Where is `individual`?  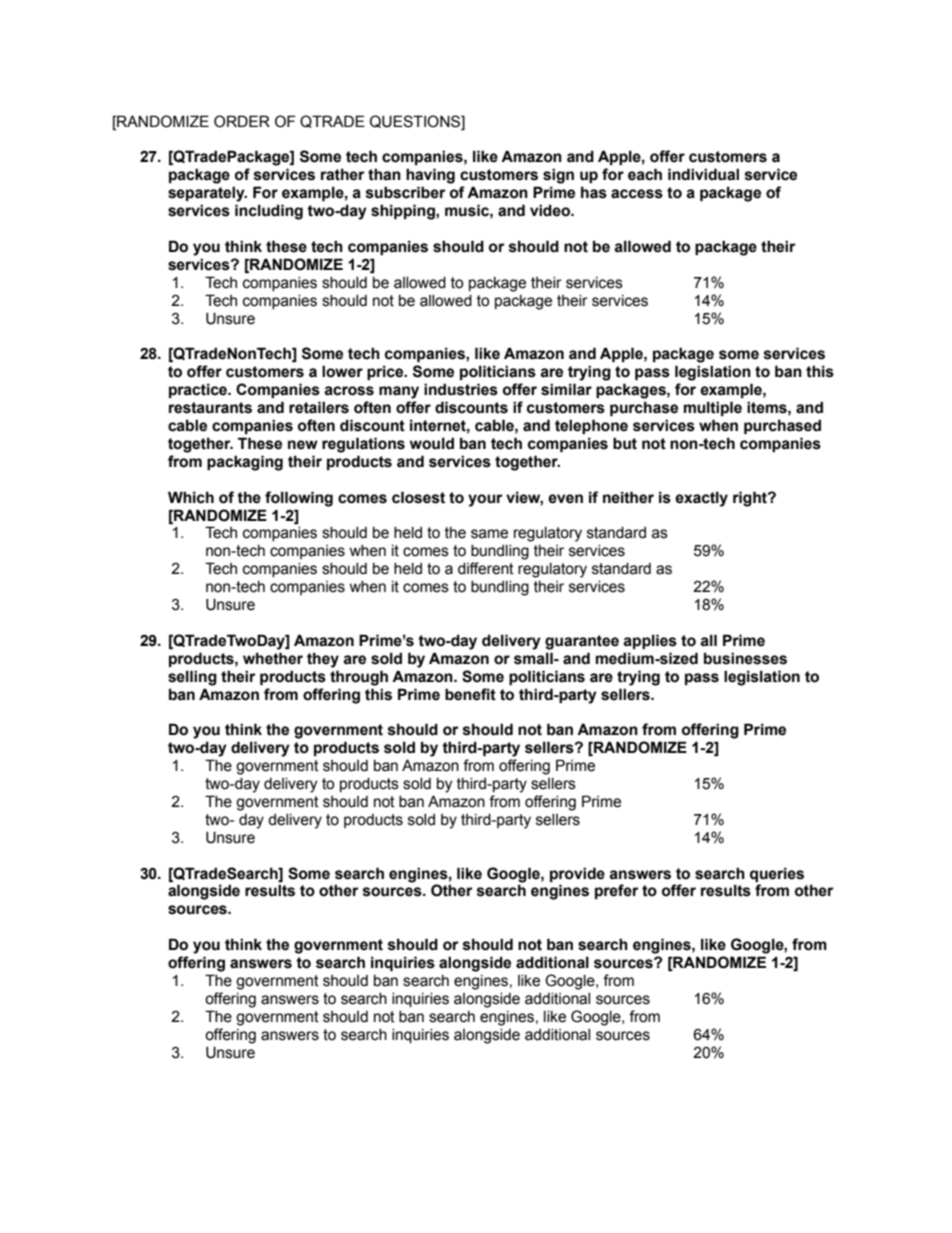
individual is located at coordinates (703, 174).
